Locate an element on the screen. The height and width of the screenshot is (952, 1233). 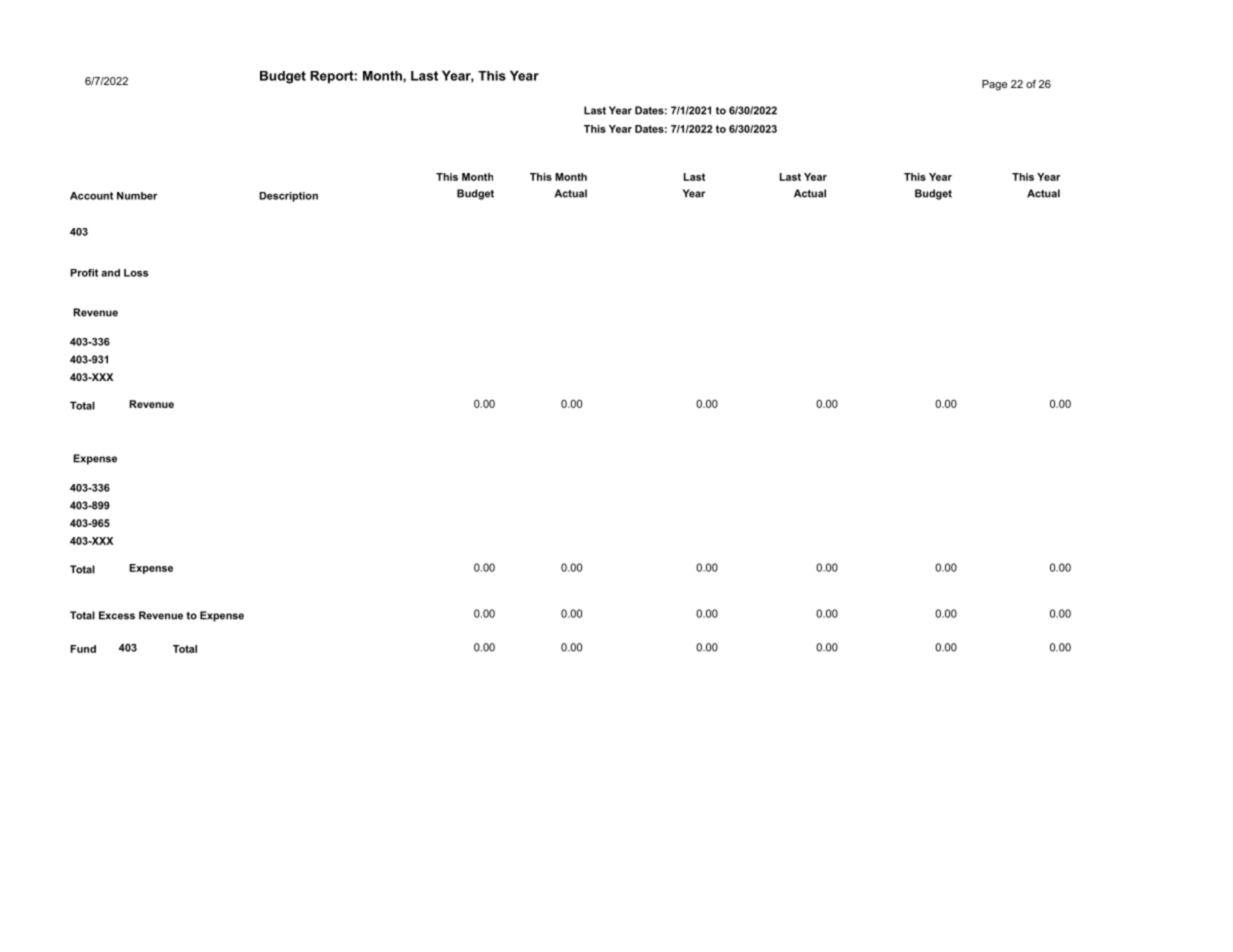
Excess is located at coordinates (117, 615).
